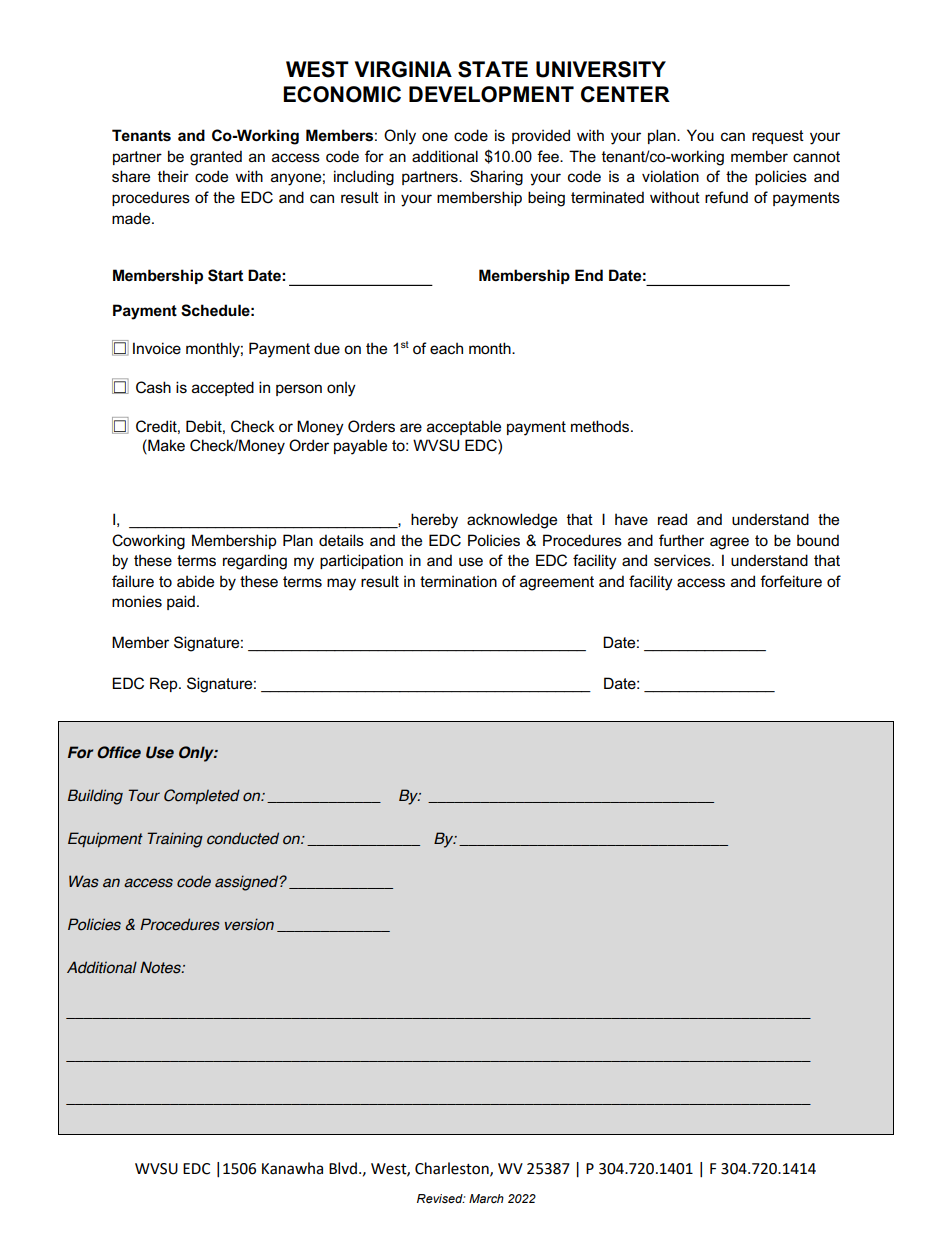 This screenshot has width=952, height=1233. Describe the element at coordinates (491, 94) in the screenshot. I see `DEVELOPMENT` at that location.
